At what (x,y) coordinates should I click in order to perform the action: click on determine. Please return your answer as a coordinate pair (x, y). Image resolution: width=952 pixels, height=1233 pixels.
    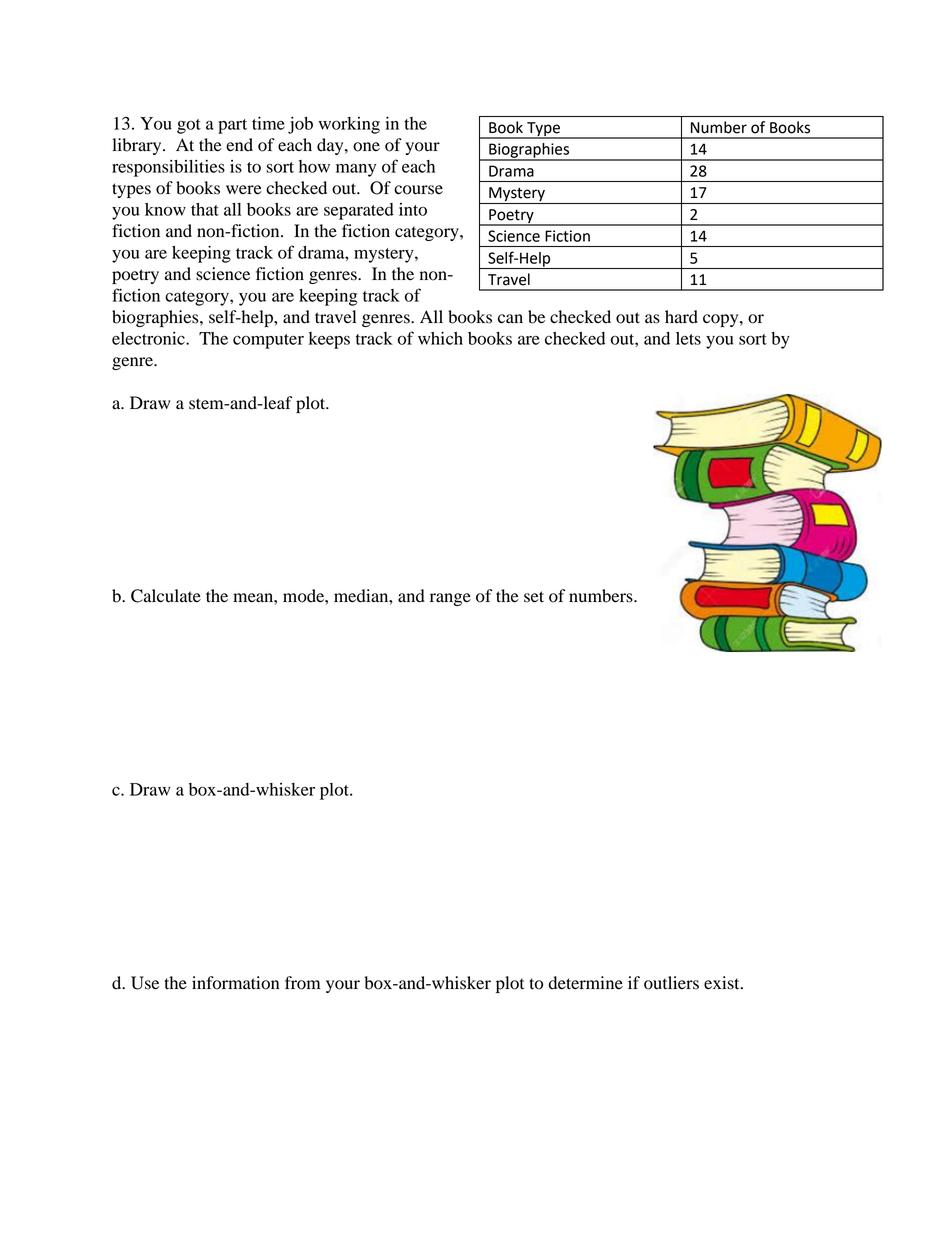
    Looking at the image, I should click on (586, 983).
